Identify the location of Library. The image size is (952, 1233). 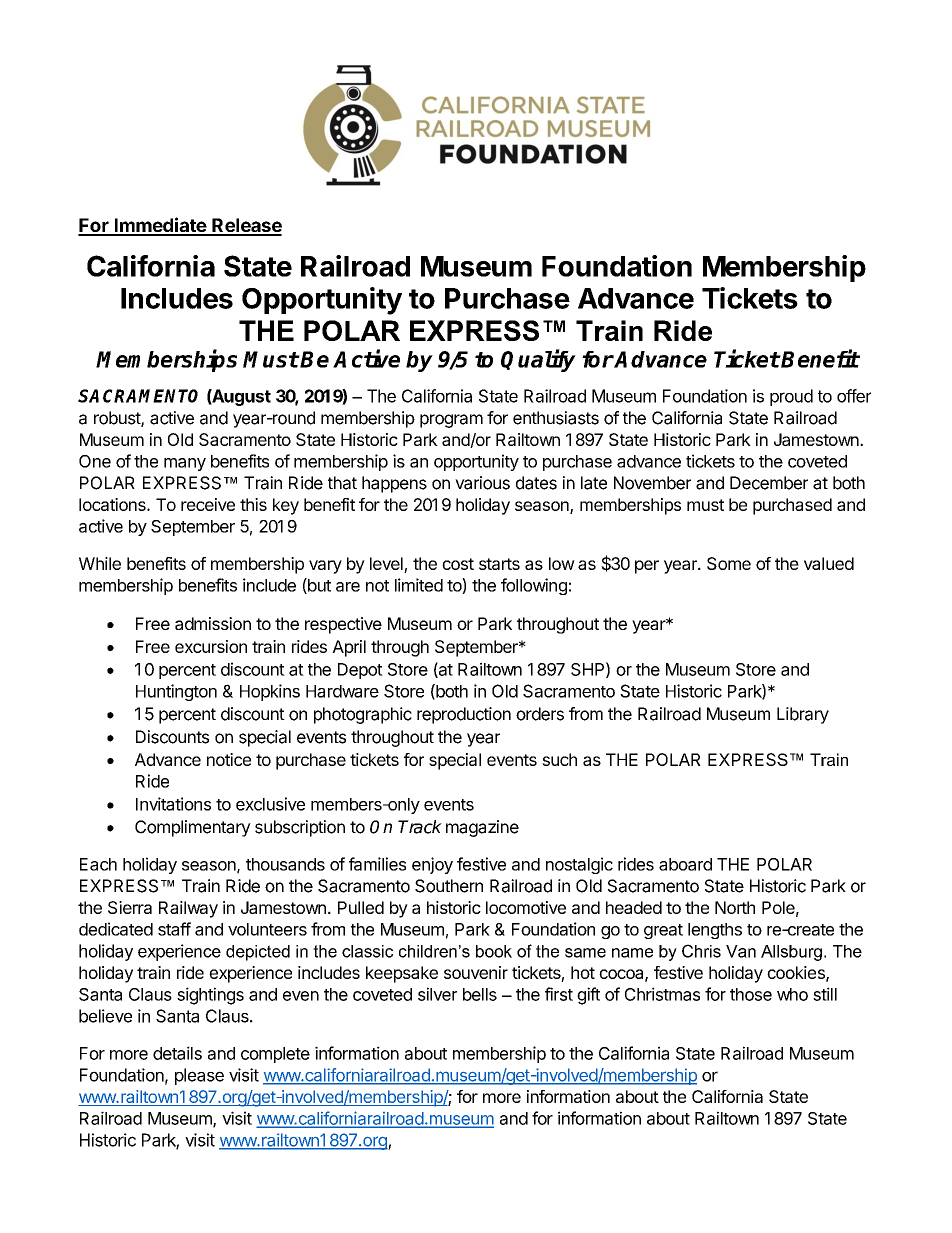
(803, 715).
